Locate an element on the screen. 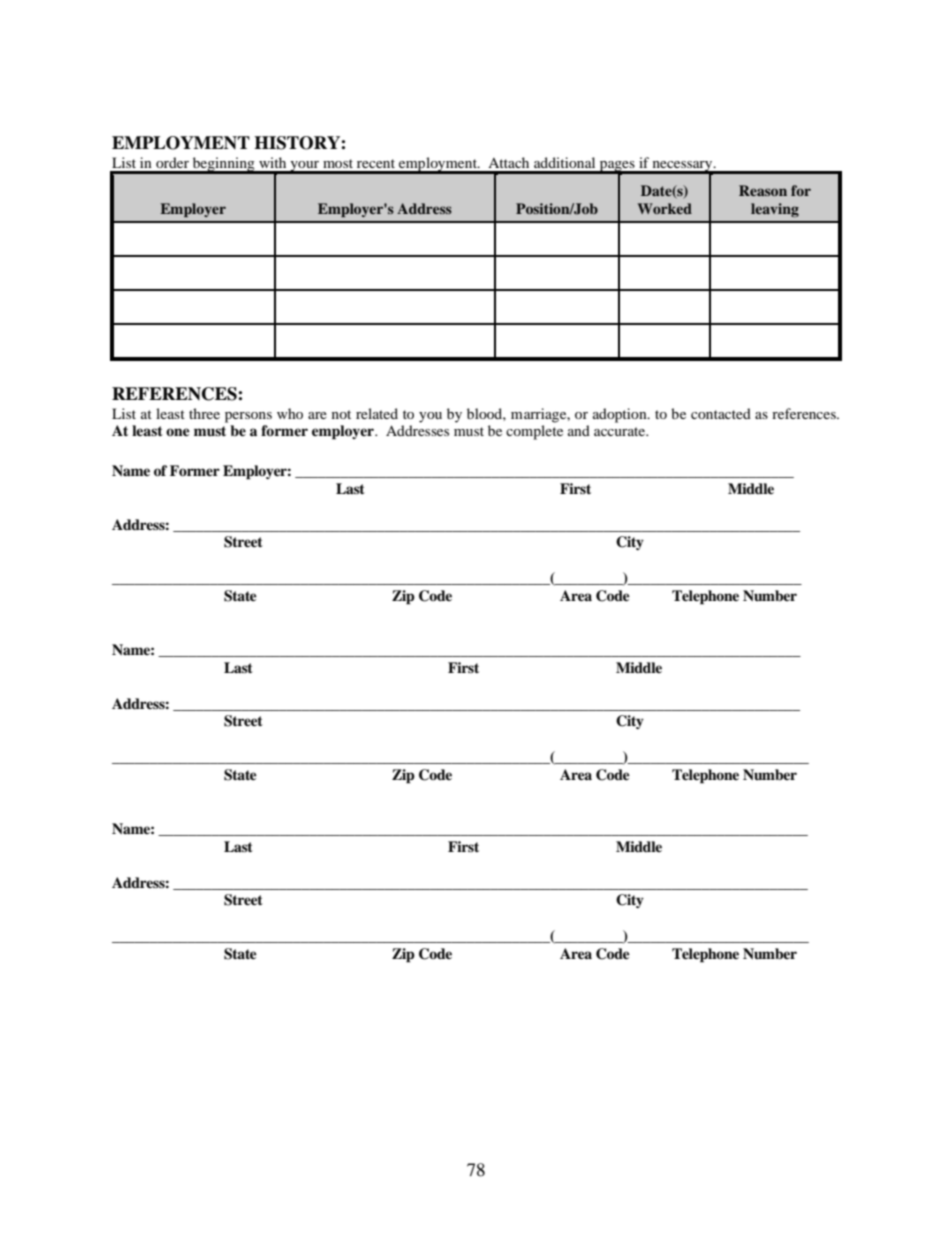 The height and width of the screenshot is (1233, 952). Attach is located at coordinates (508, 162).
